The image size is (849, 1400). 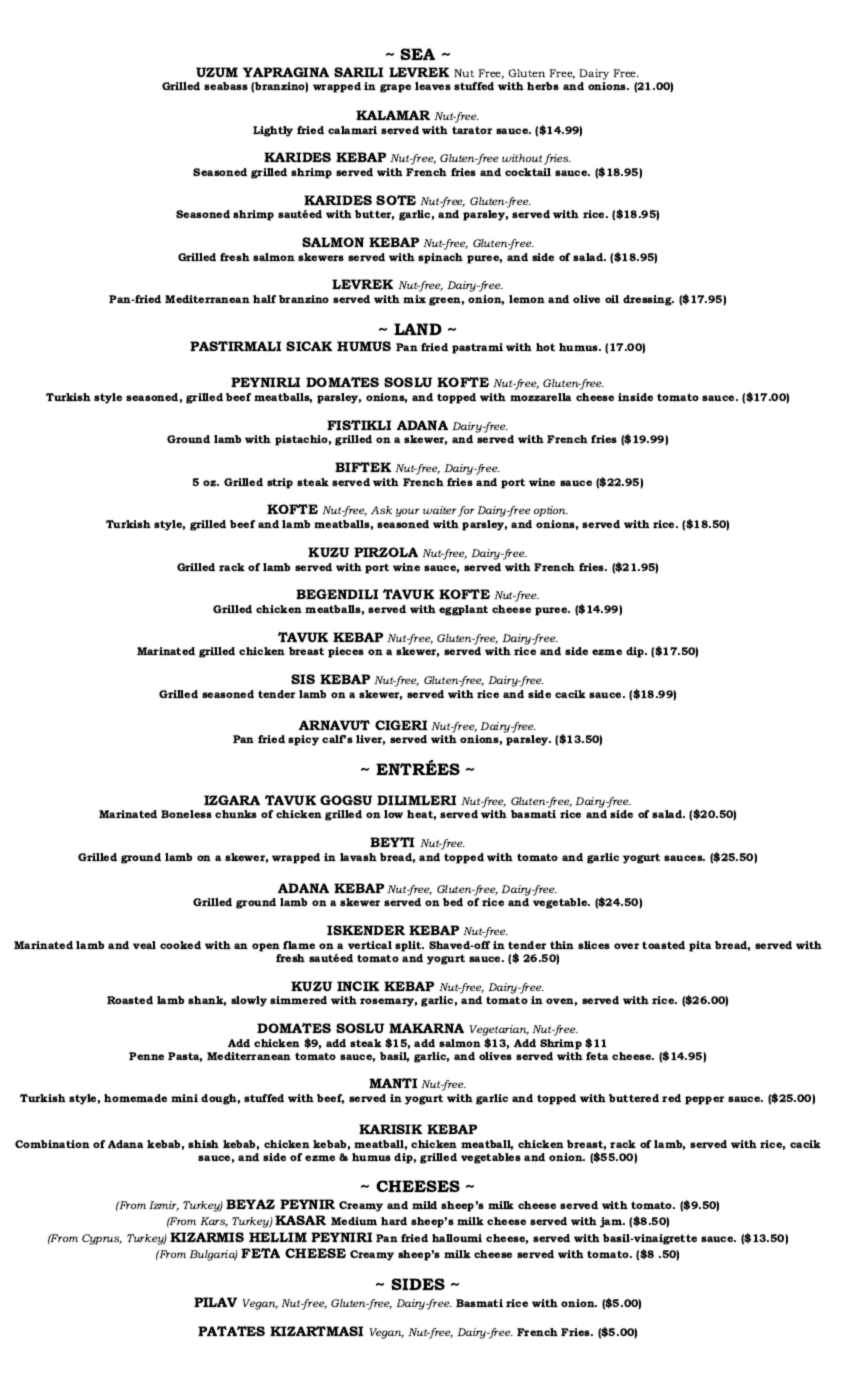 I want to click on Boneless, so click(x=186, y=814).
